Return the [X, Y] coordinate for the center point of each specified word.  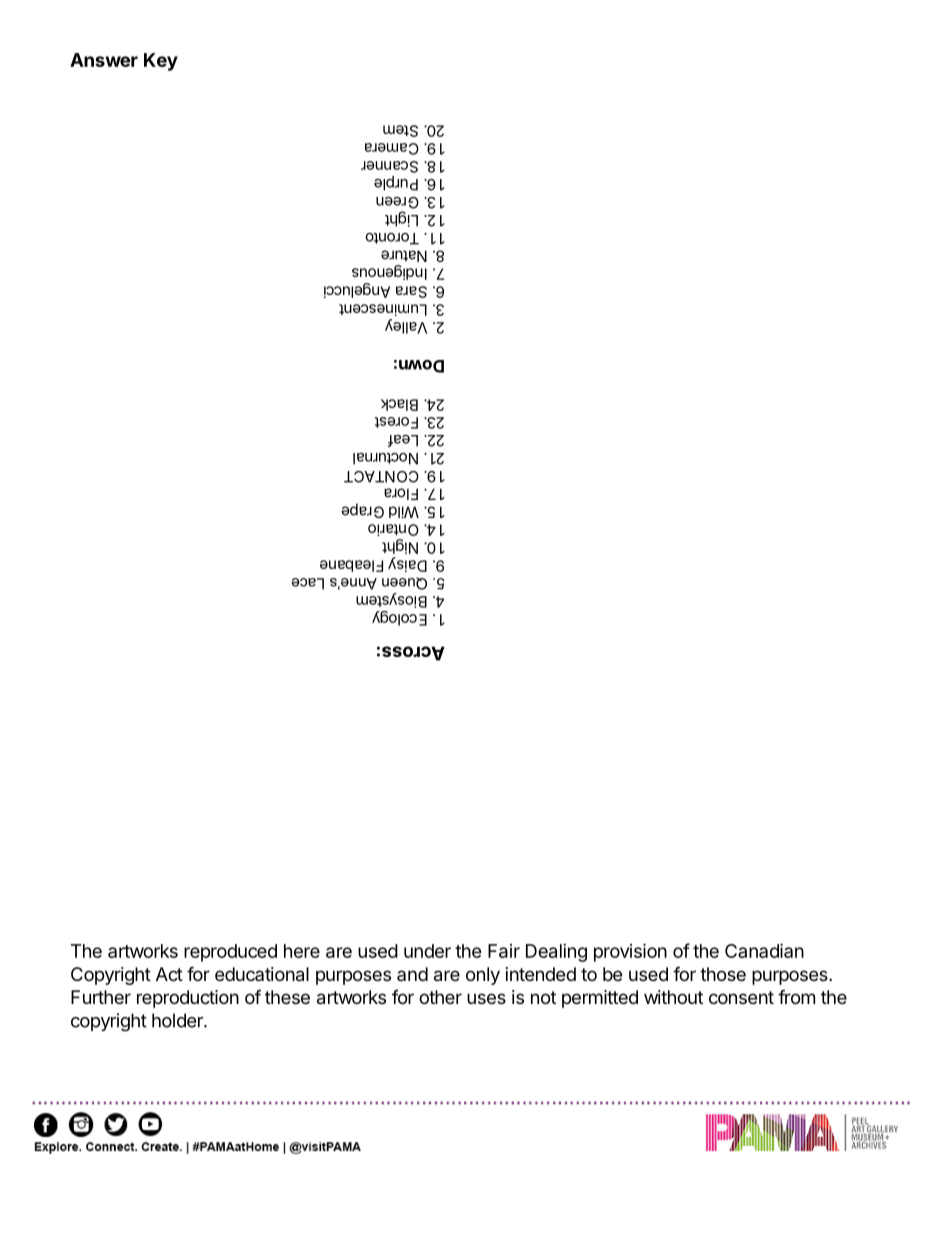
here [302, 951]
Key [161, 62]
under [427, 951]
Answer [104, 60]
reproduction [188, 999]
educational [262, 974]
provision [630, 952]
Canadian [764, 950]
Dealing [556, 953]
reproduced [230, 953]
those [723, 974]
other [440, 997]
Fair [504, 951]
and [412, 974]
